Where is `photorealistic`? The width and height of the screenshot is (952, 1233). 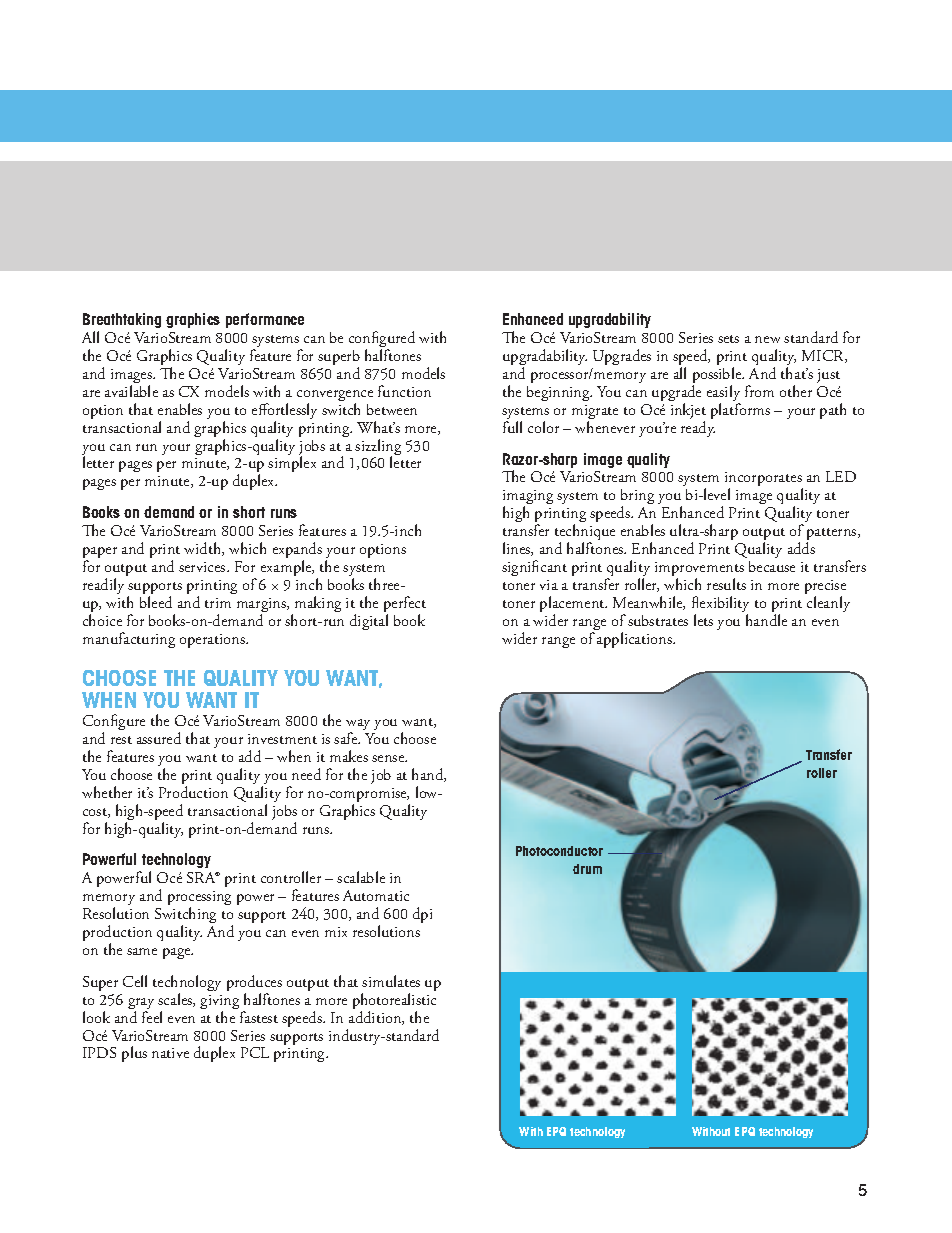
photorealistic is located at coordinates (394, 1002).
